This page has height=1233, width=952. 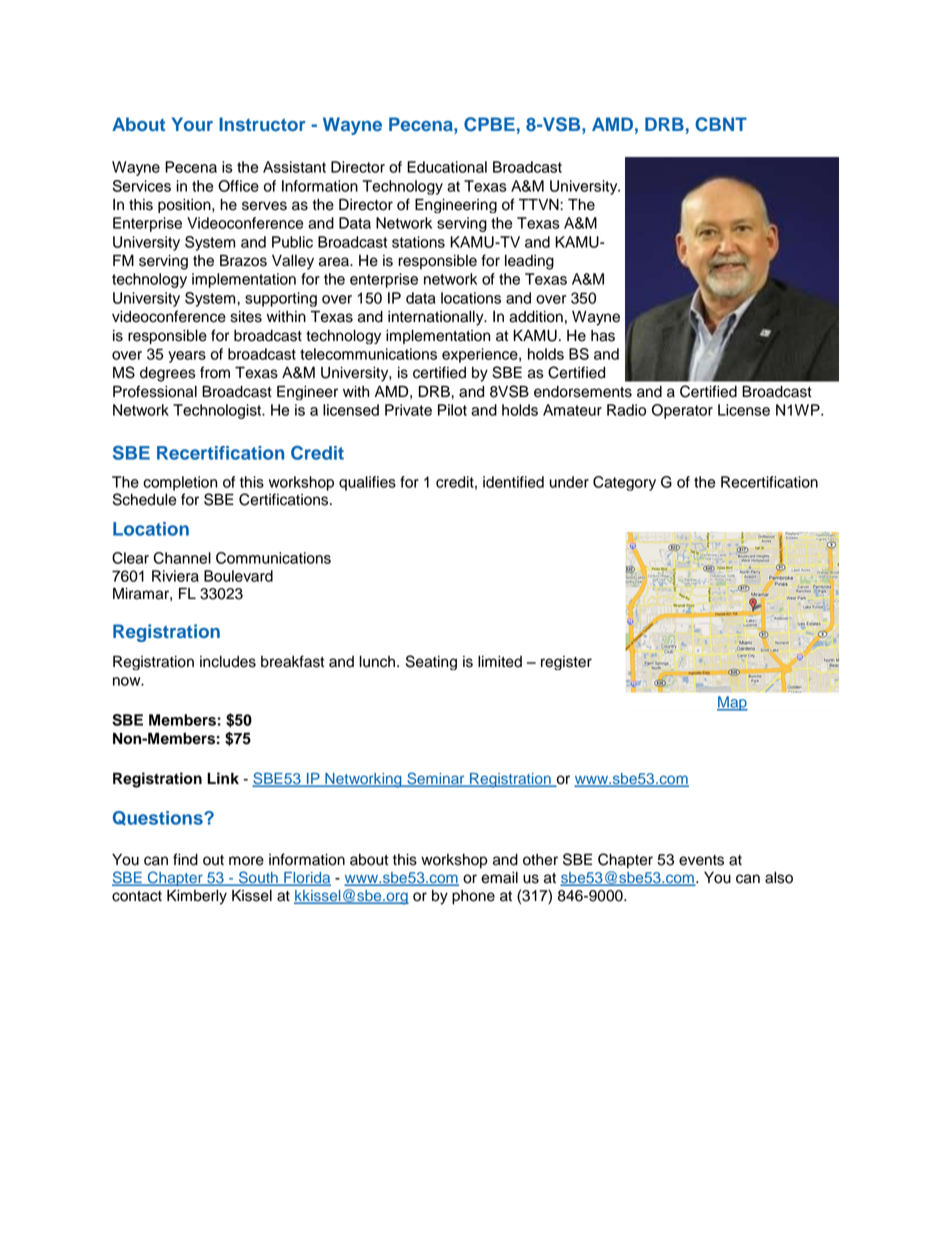 What do you see at coordinates (603, 336) in the page?
I see `has` at bounding box center [603, 336].
